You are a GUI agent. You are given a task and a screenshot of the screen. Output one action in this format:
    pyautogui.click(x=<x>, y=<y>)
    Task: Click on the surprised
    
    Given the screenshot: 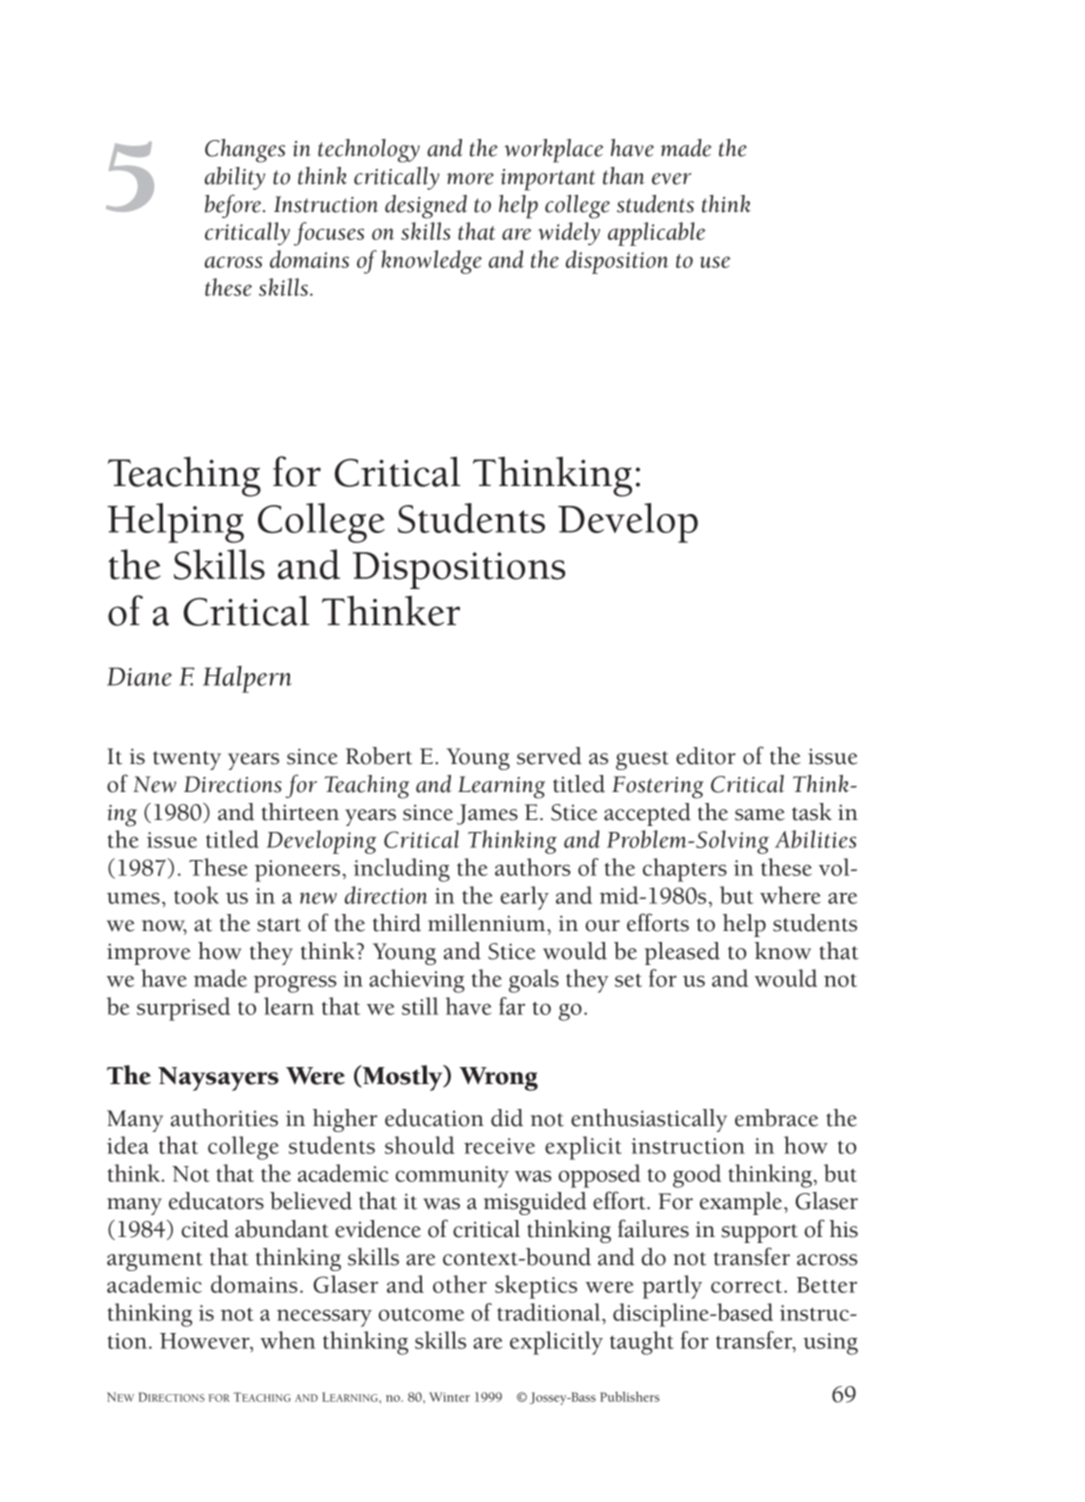 What is the action you would take?
    pyautogui.click(x=183, y=1009)
